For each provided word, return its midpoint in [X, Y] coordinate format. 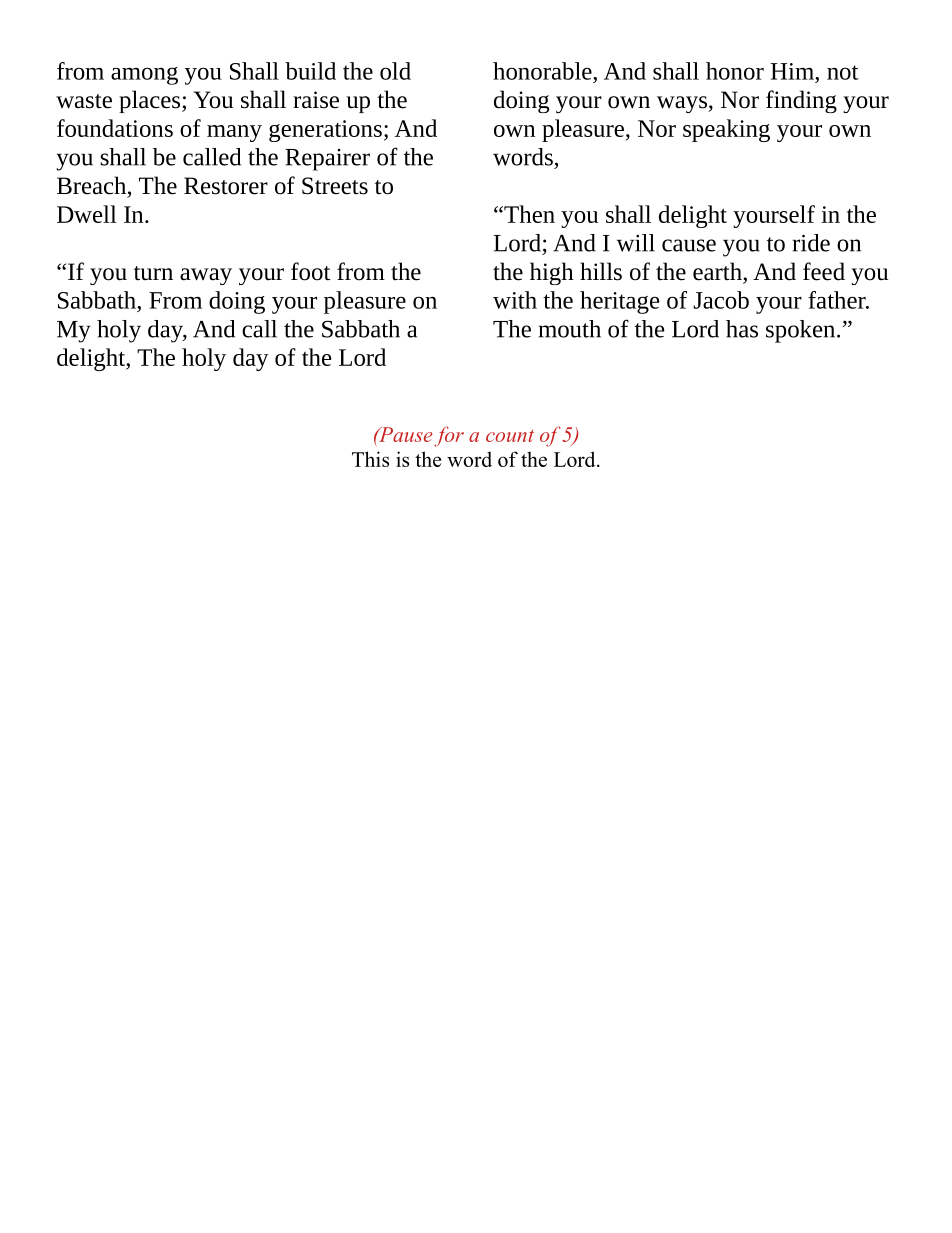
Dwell [87, 214]
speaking [726, 130]
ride [811, 243]
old [395, 71]
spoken [802, 331]
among [144, 76]
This [370, 459]
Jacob [721, 300]
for [449, 436]
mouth [569, 329]
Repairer [327, 160]
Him [793, 71]
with [515, 300]
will [635, 243]
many [234, 133]
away [206, 276]
